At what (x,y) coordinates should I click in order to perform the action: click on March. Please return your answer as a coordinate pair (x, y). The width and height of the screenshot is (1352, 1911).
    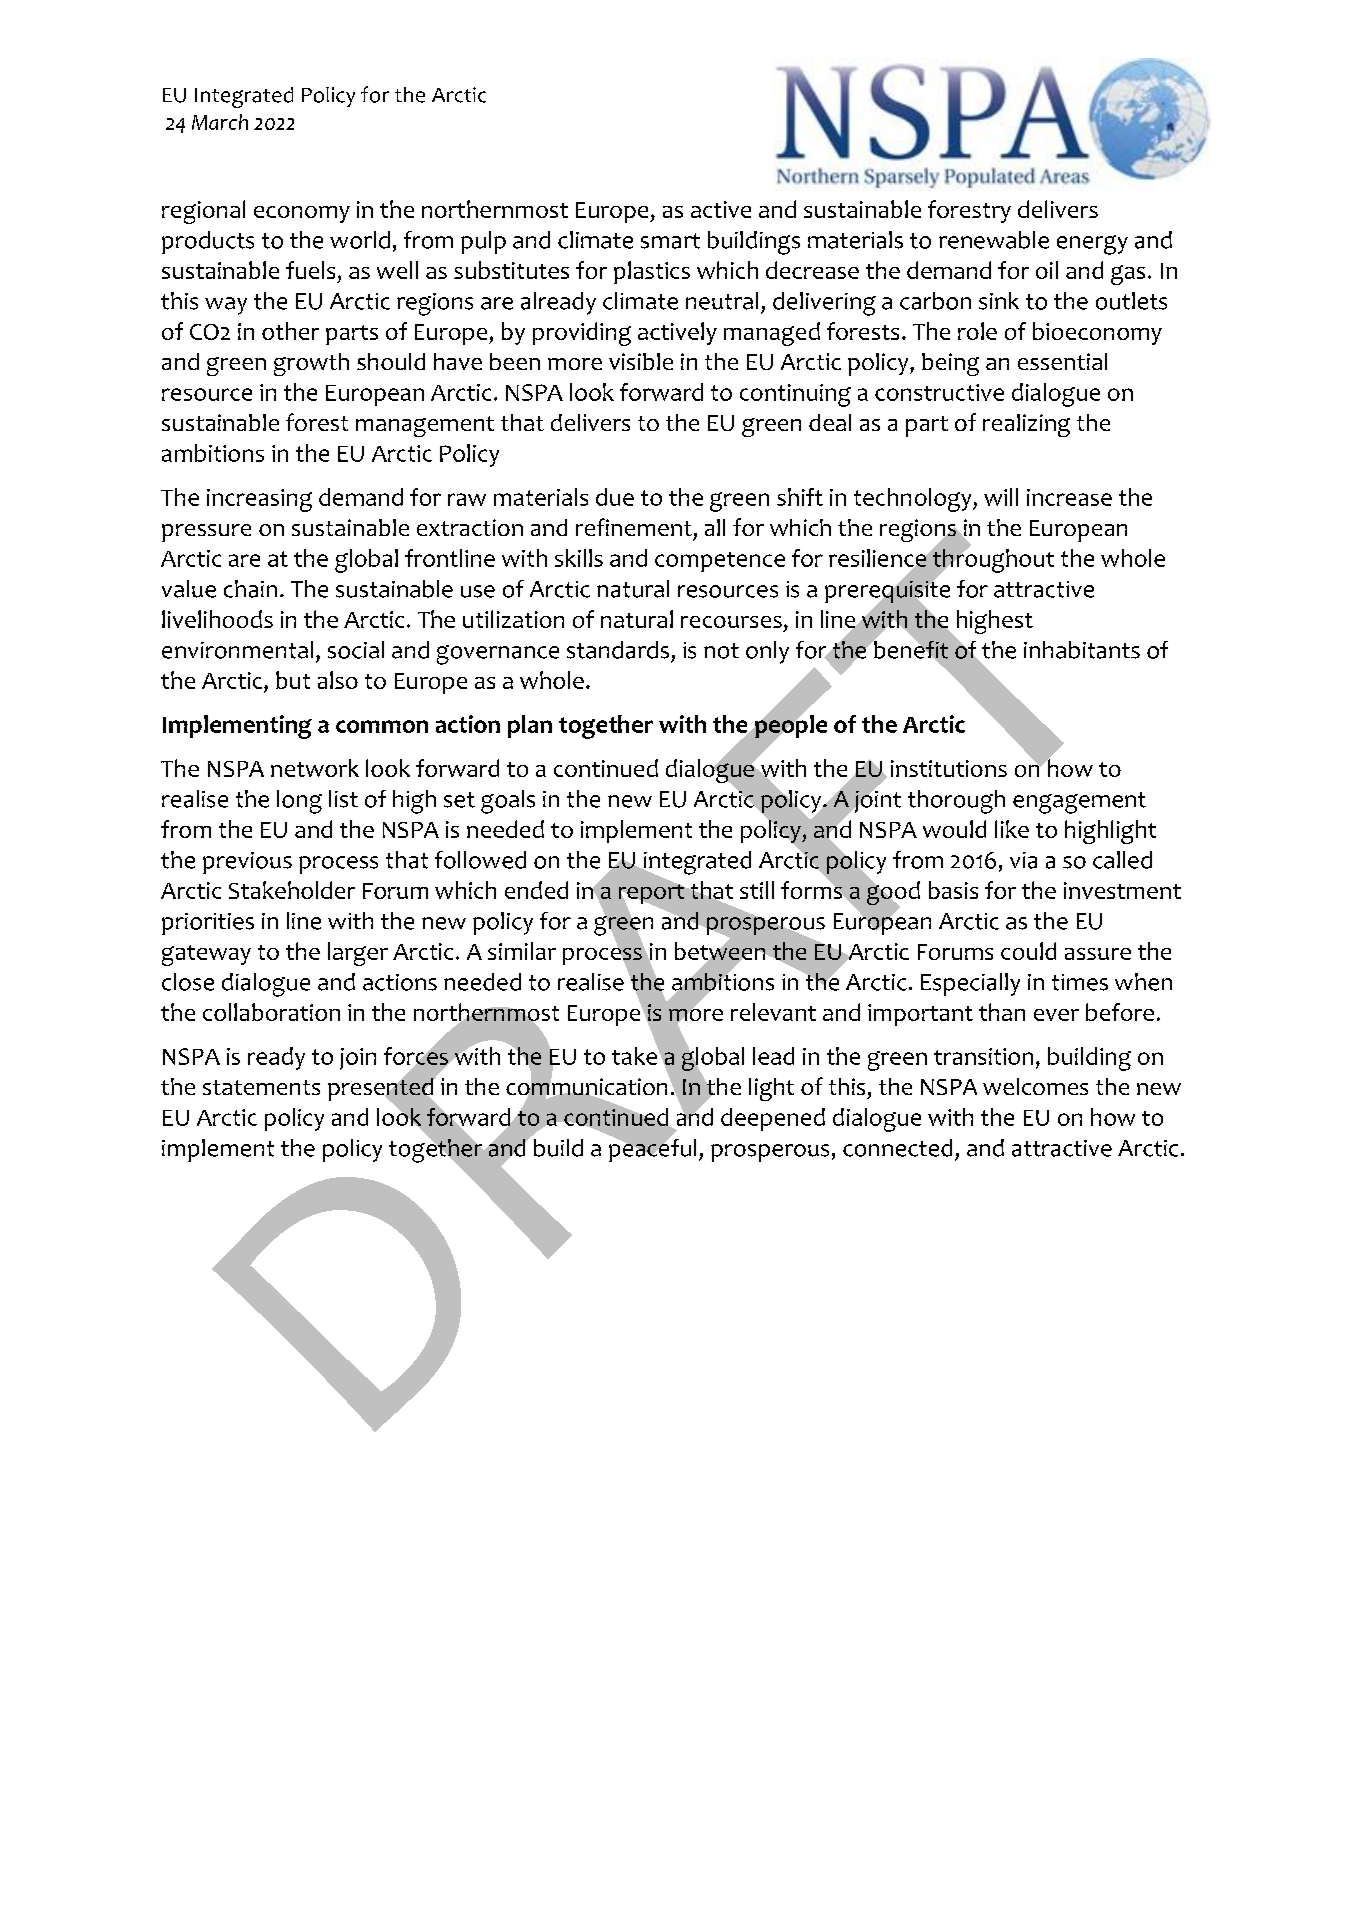
    Looking at the image, I should click on (220, 122).
